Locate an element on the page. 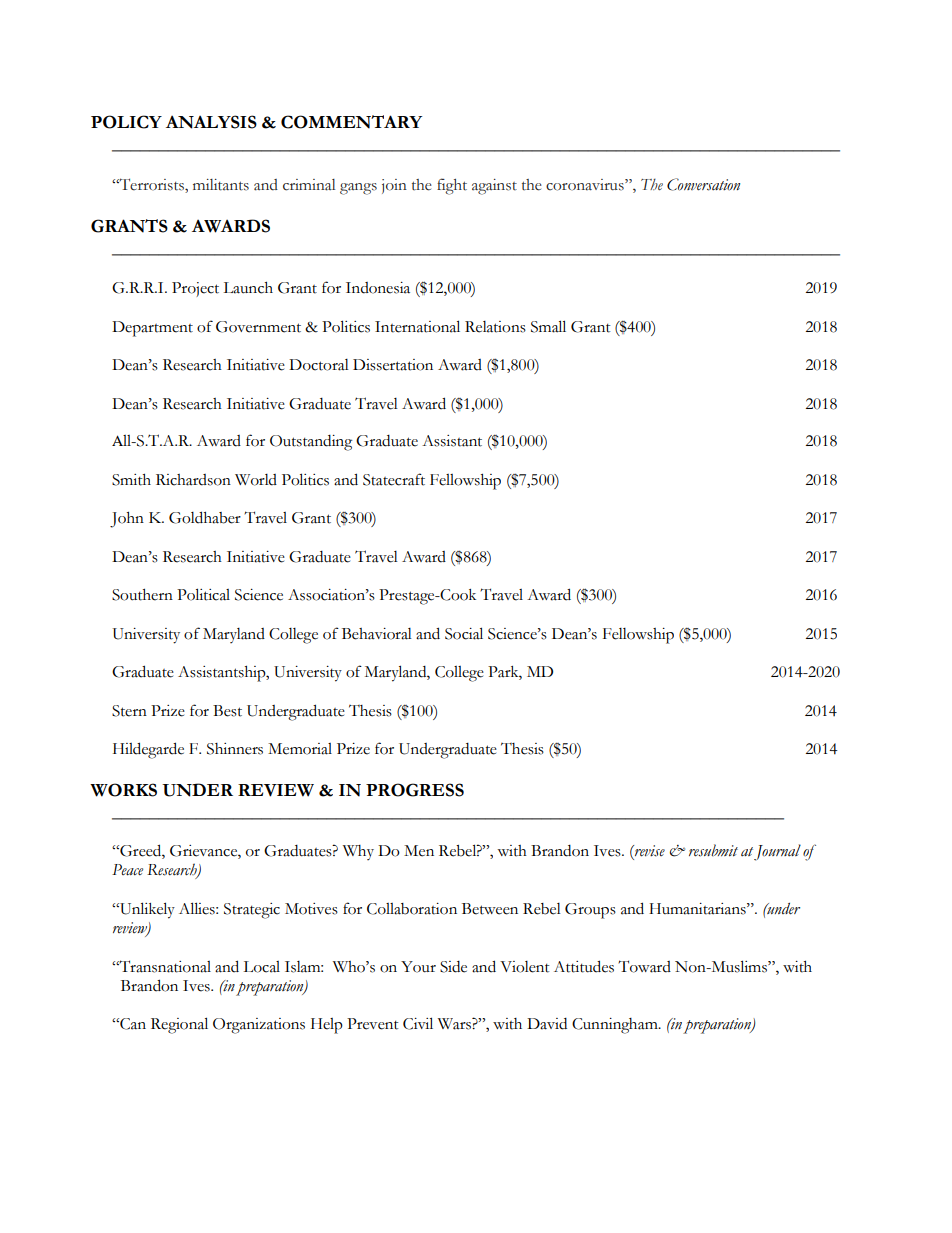 This document has width=952, height=1233. ANALYSIS is located at coordinates (211, 122).
